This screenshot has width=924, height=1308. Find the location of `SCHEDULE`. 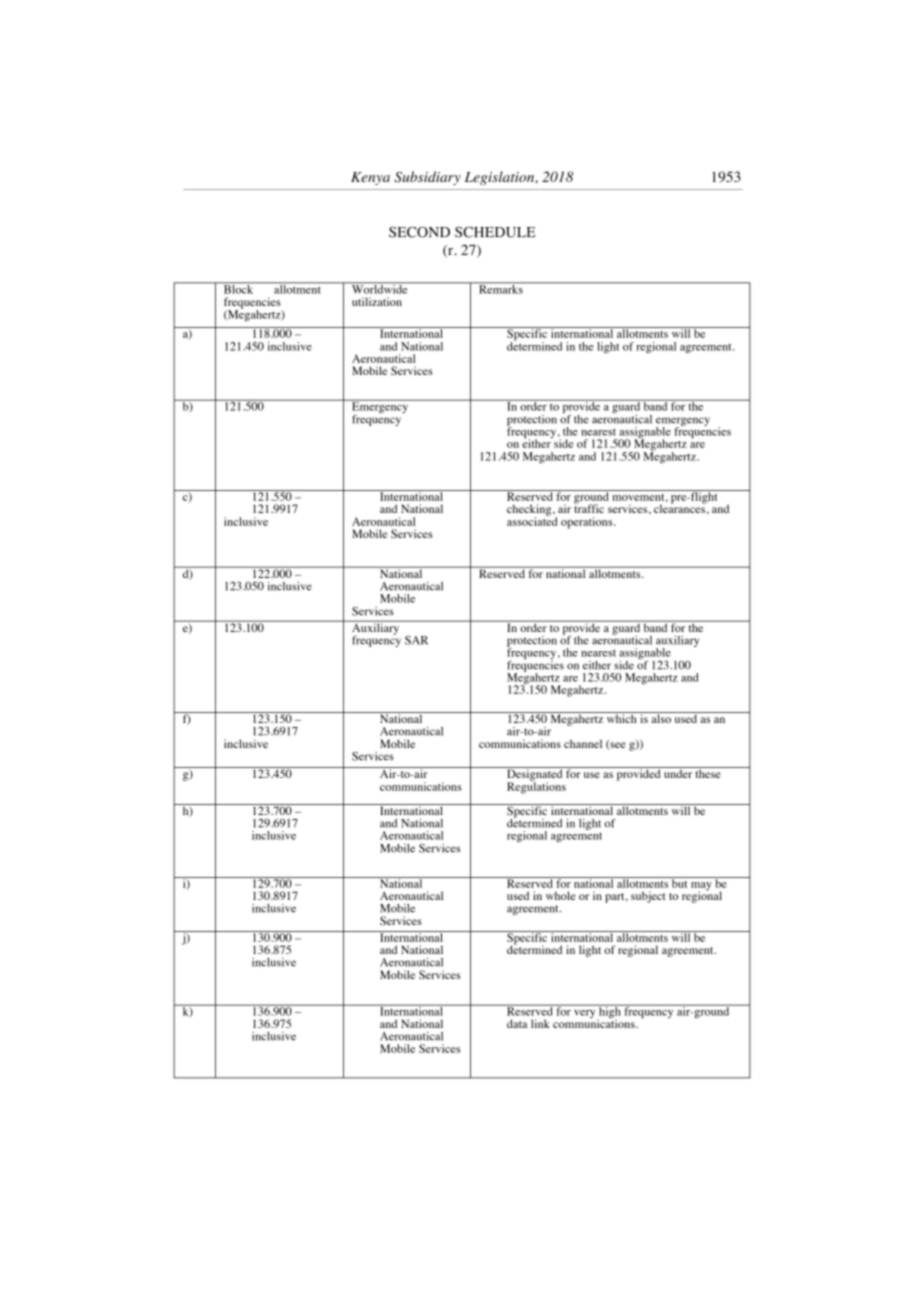

SCHEDULE is located at coordinates (495, 232).
